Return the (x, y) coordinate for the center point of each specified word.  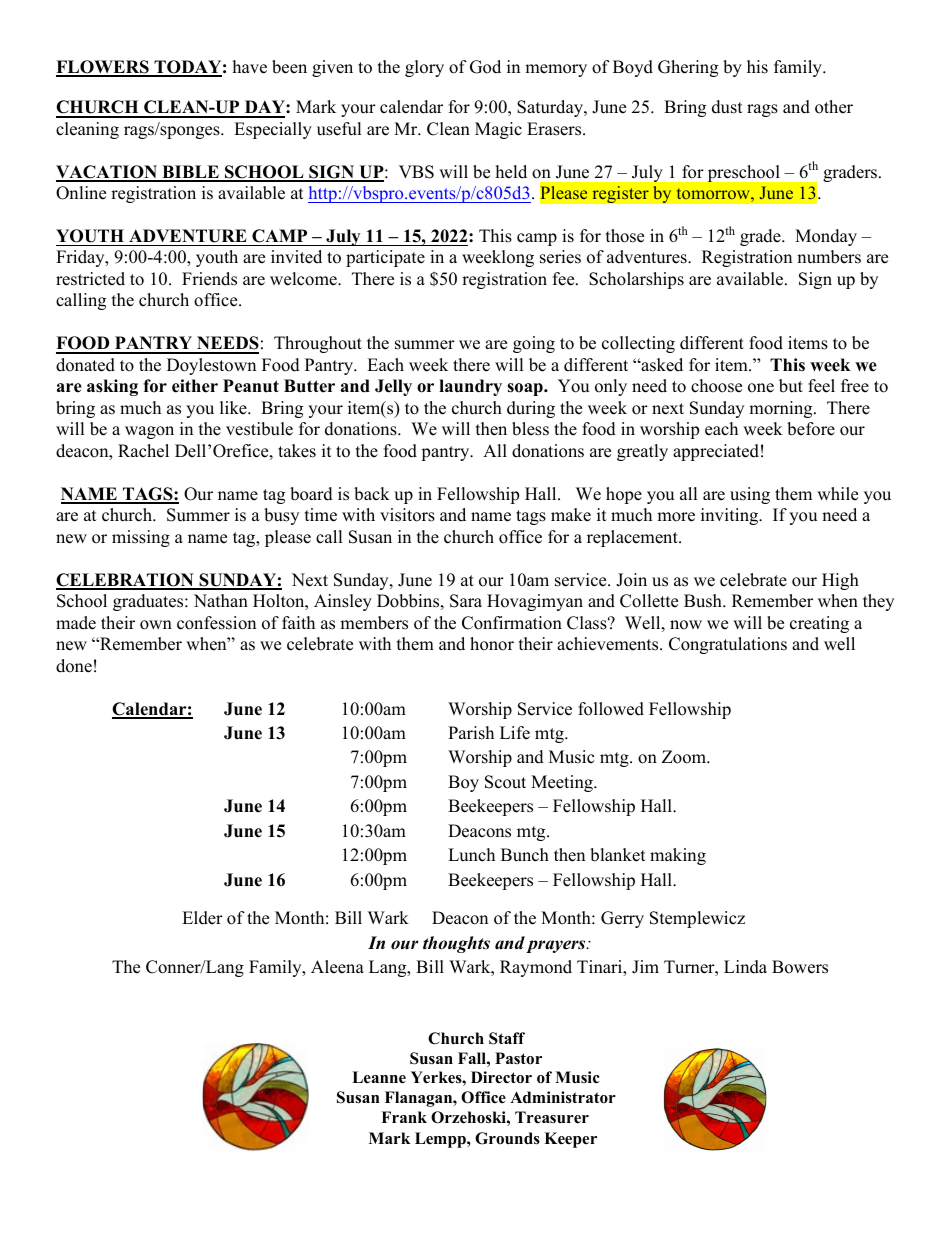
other (834, 107)
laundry (470, 387)
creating (819, 624)
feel (821, 386)
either (195, 386)
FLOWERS (103, 68)
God (485, 67)
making (678, 856)
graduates (149, 602)
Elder (202, 918)
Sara (466, 601)
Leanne (379, 1077)
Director (501, 1077)
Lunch (471, 855)
